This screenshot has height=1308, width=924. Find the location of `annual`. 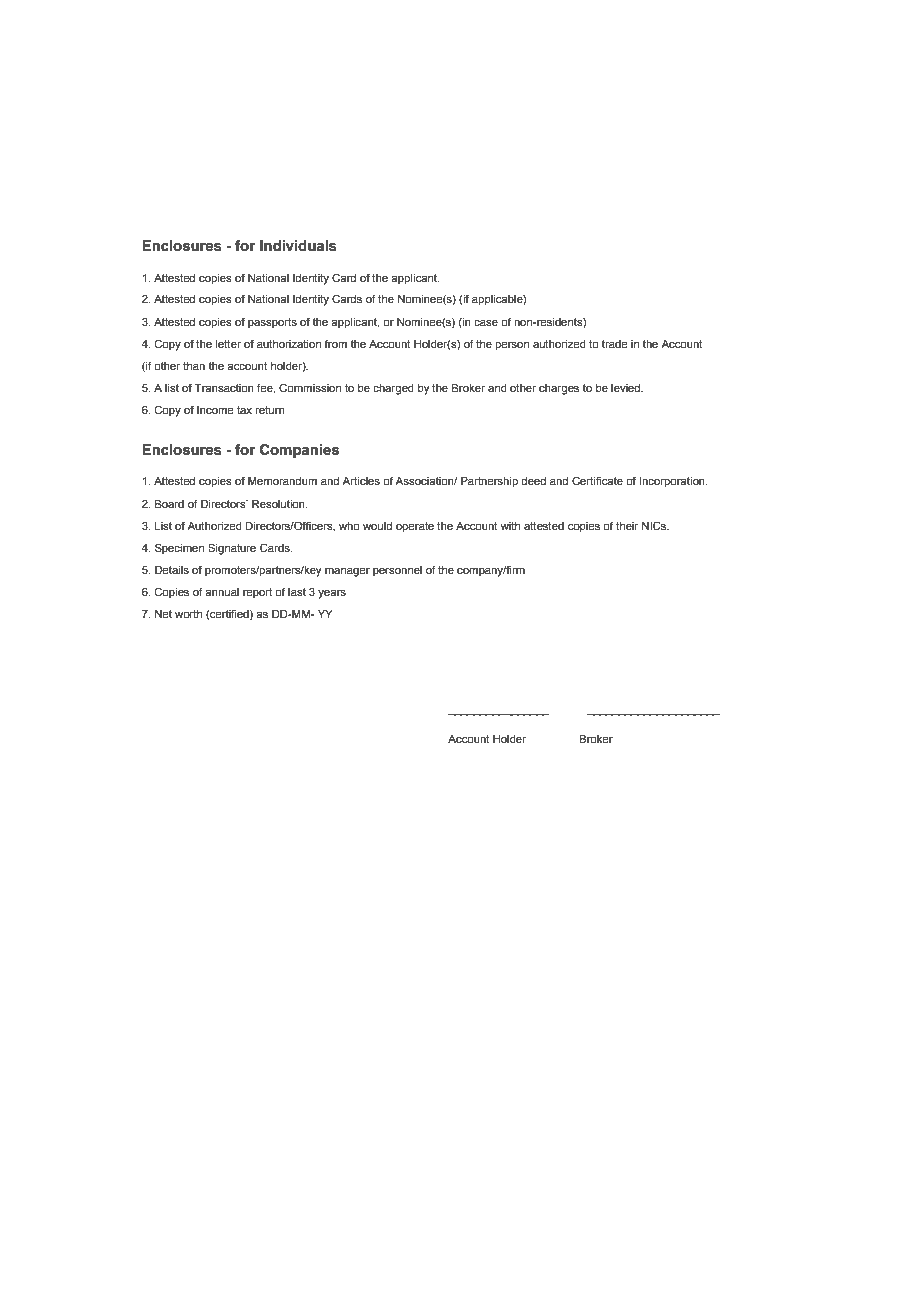

annual is located at coordinates (222, 592).
